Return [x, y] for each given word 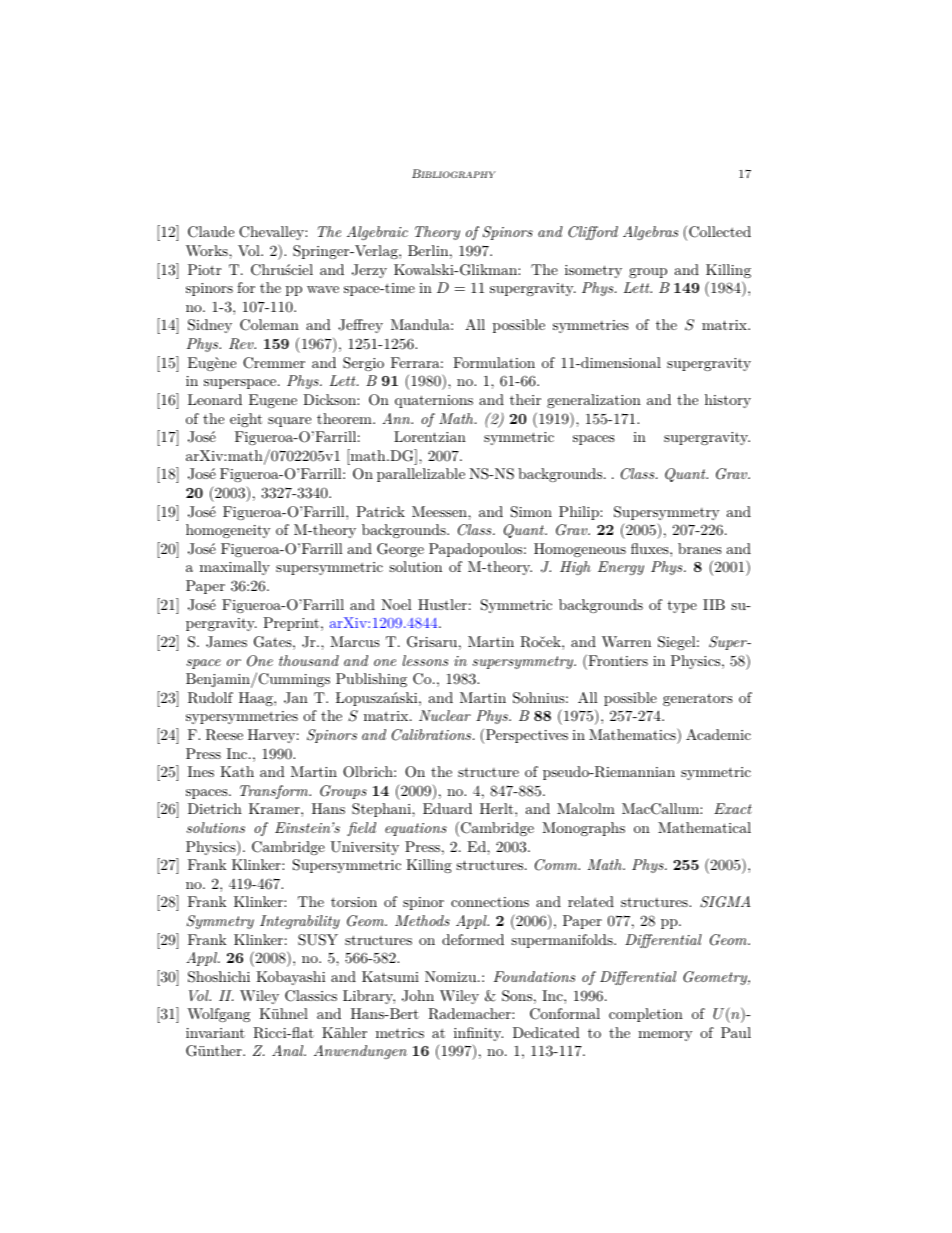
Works [208, 250]
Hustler [442, 604]
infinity [478, 1034]
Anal [289, 1050]
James [226, 642]
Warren [626, 641]
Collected [720, 232]
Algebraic [377, 233]
